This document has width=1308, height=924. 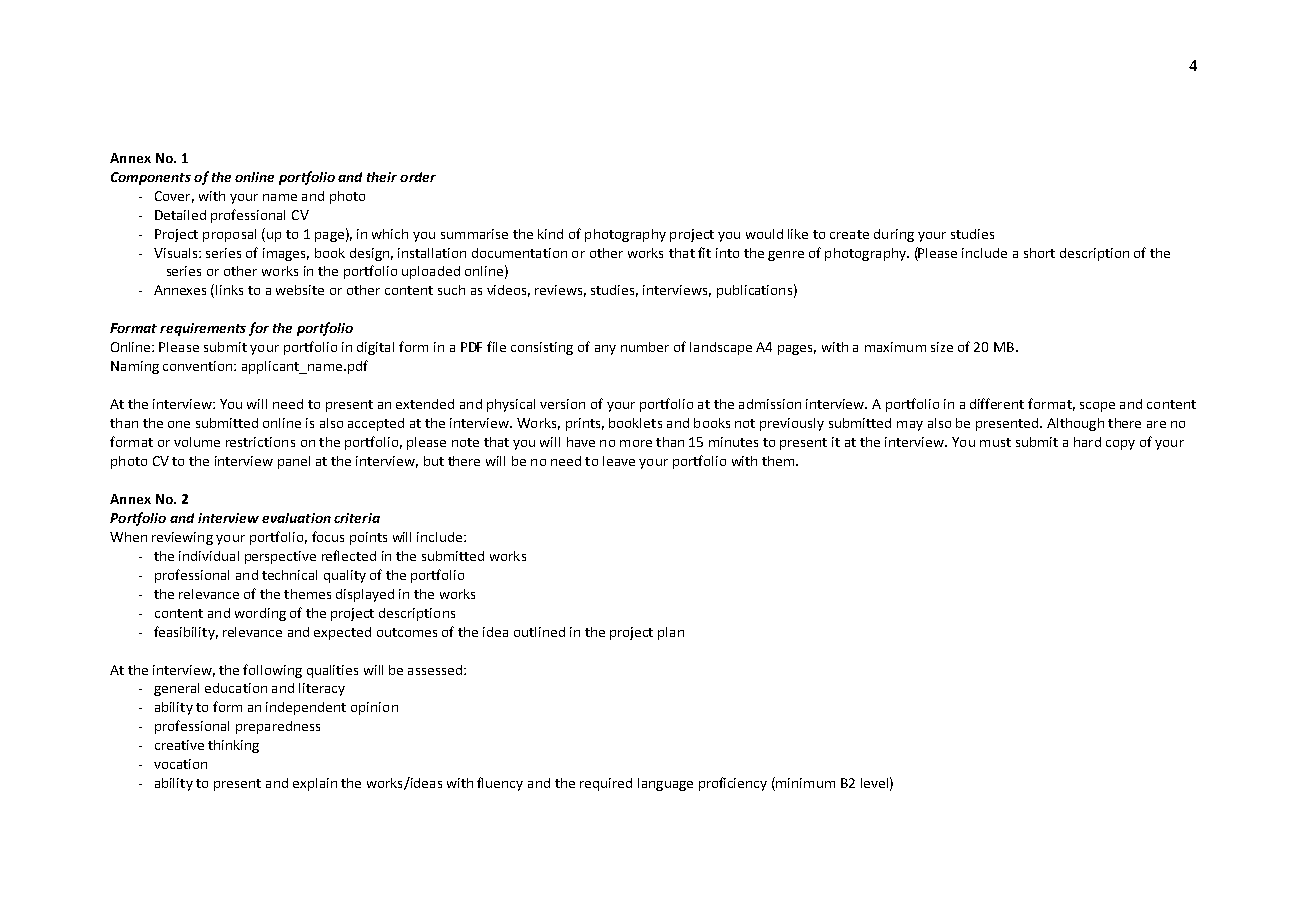 What do you see at coordinates (233, 746) in the document?
I see `thinking` at bounding box center [233, 746].
